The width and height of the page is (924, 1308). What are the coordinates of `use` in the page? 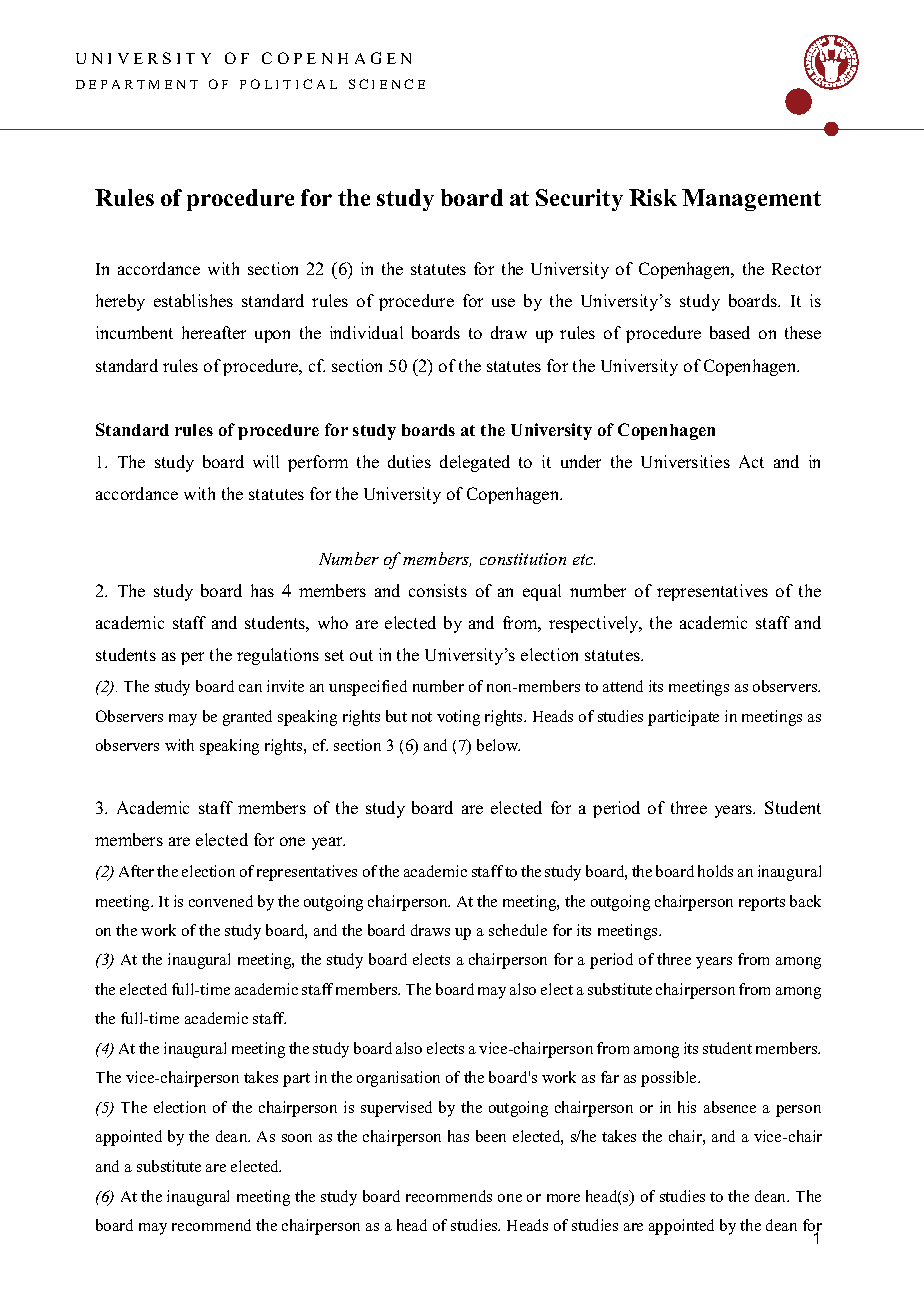 It's located at (503, 302).
